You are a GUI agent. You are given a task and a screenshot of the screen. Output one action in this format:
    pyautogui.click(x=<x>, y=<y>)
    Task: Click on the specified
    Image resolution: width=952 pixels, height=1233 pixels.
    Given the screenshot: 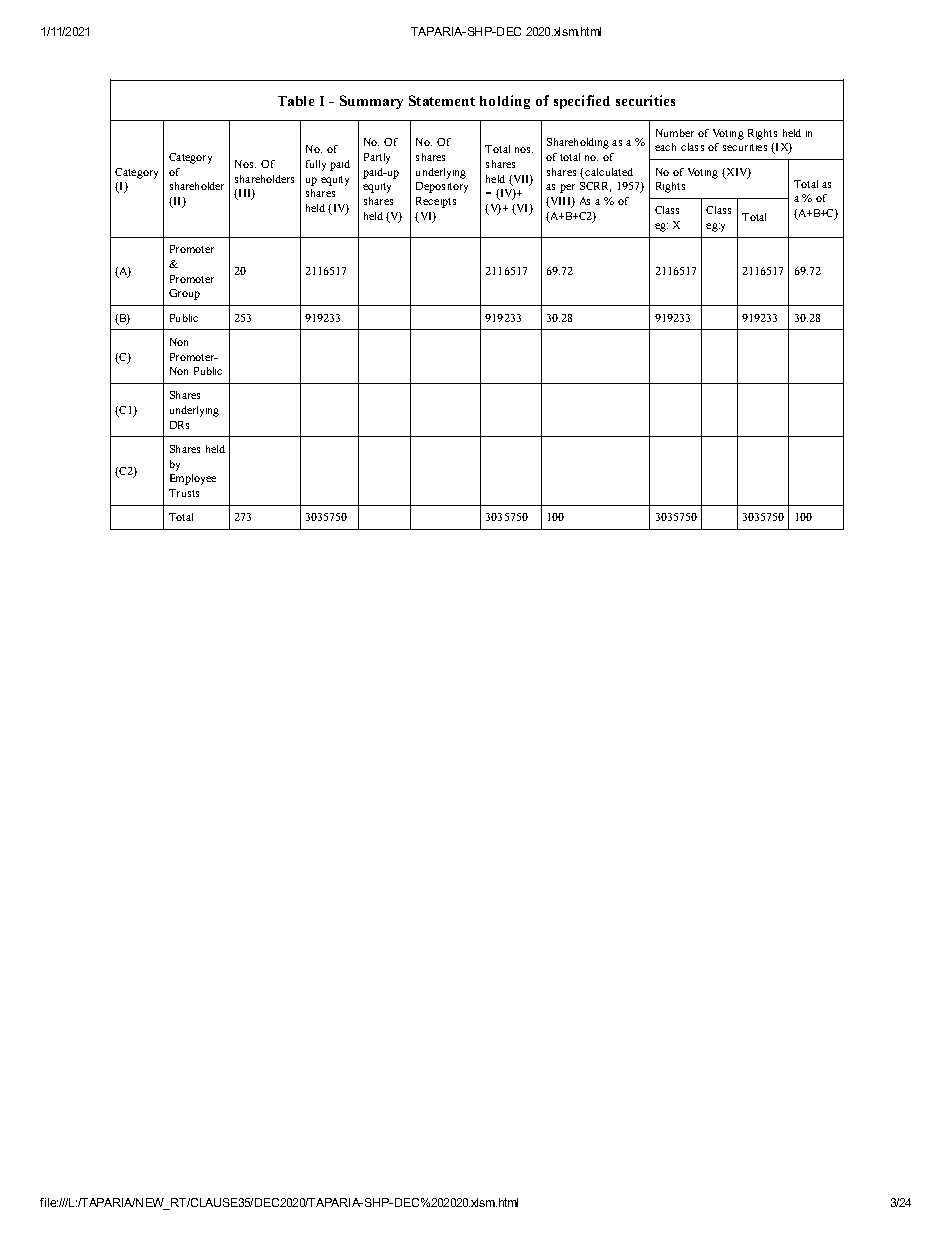 What is the action you would take?
    pyautogui.click(x=582, y=102)
